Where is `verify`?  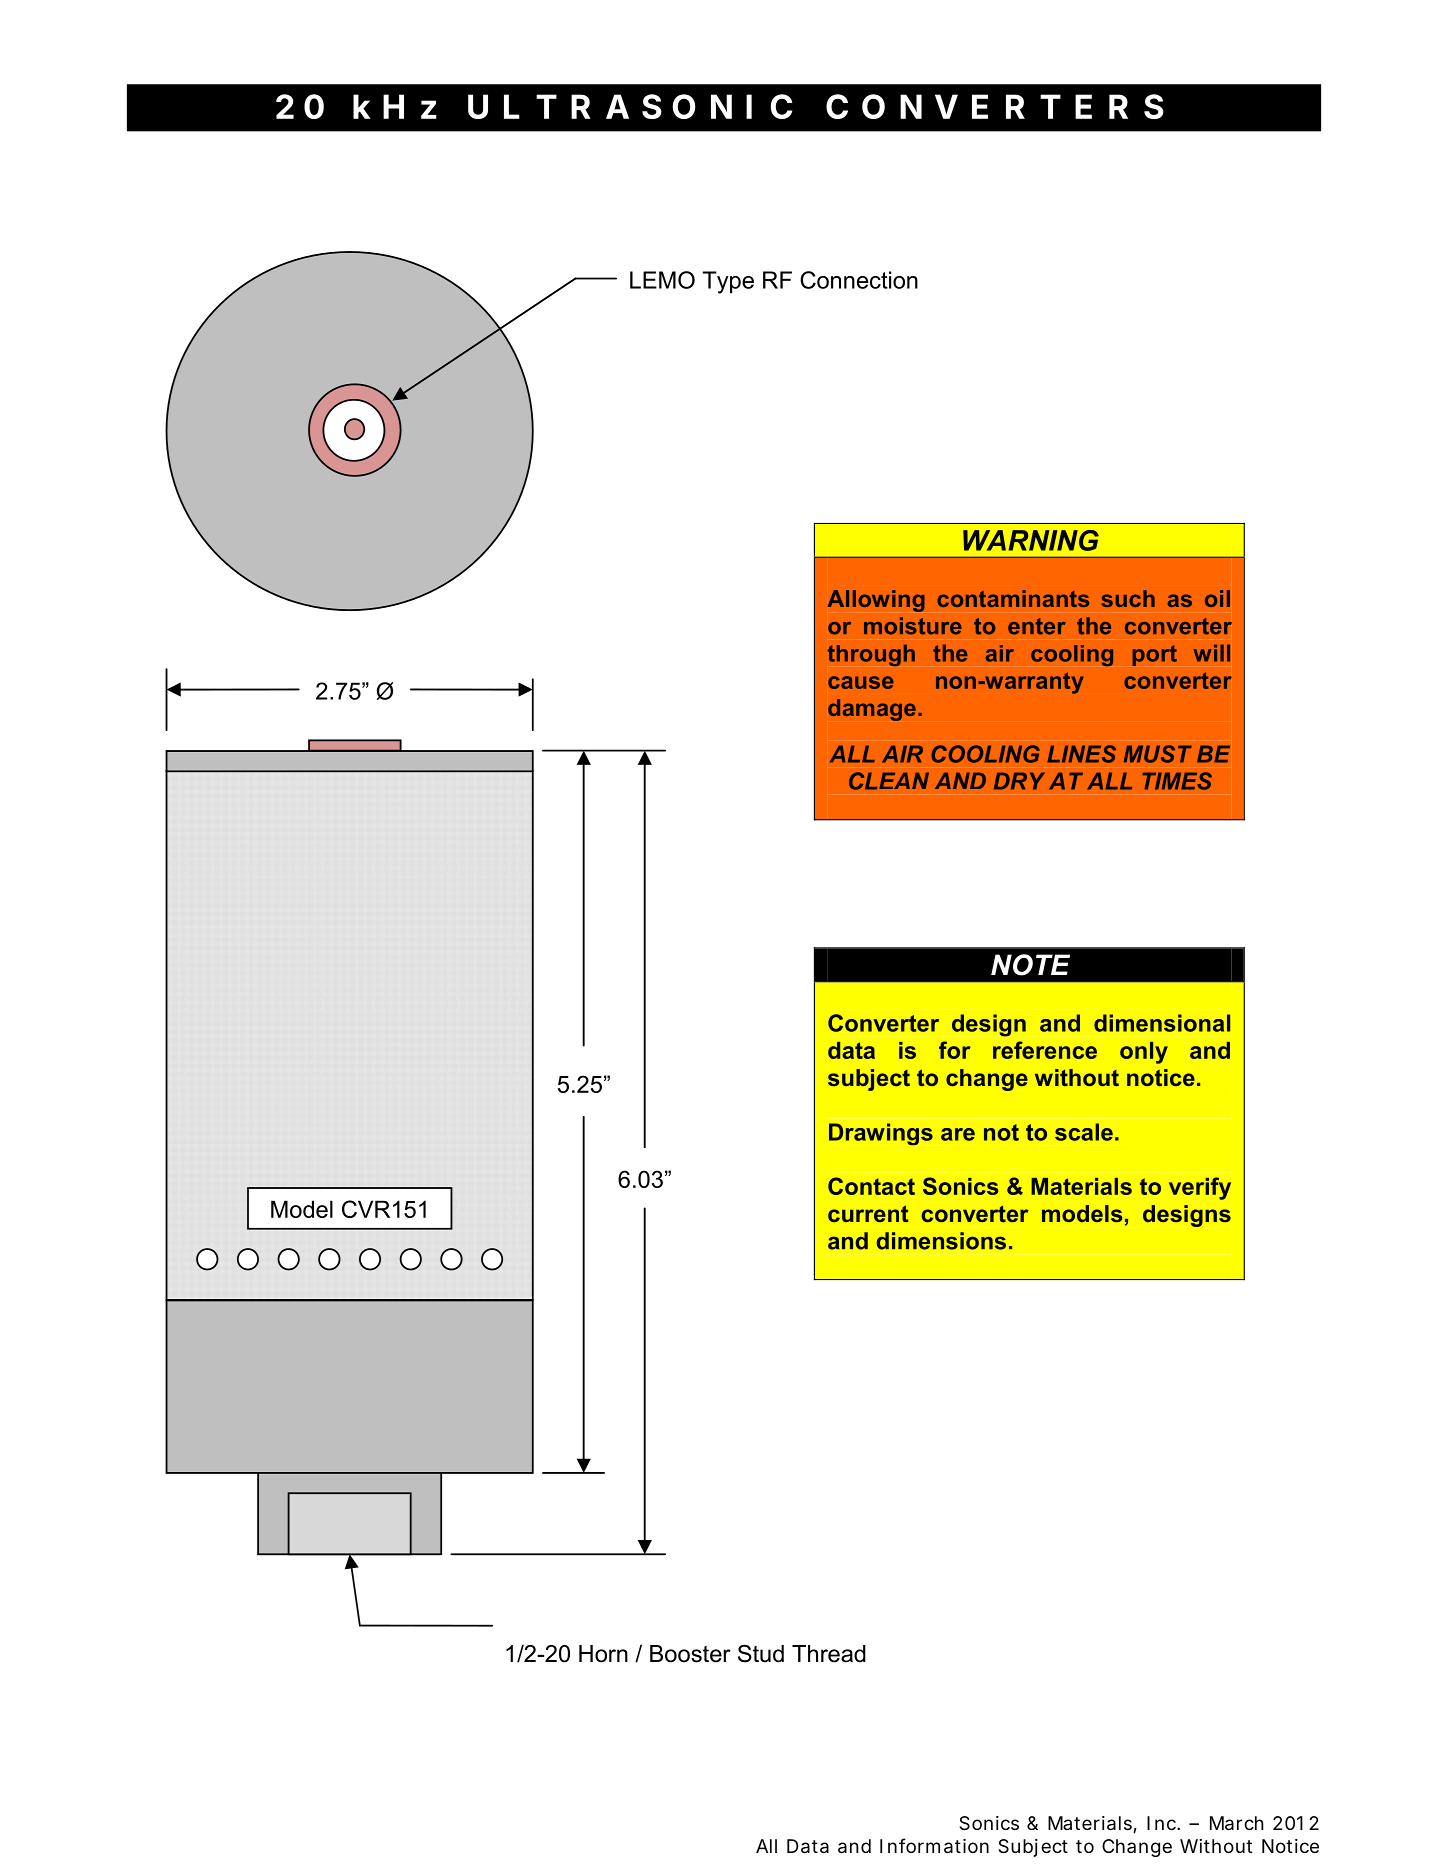
verify is located at coordinates (1200, 1188).
